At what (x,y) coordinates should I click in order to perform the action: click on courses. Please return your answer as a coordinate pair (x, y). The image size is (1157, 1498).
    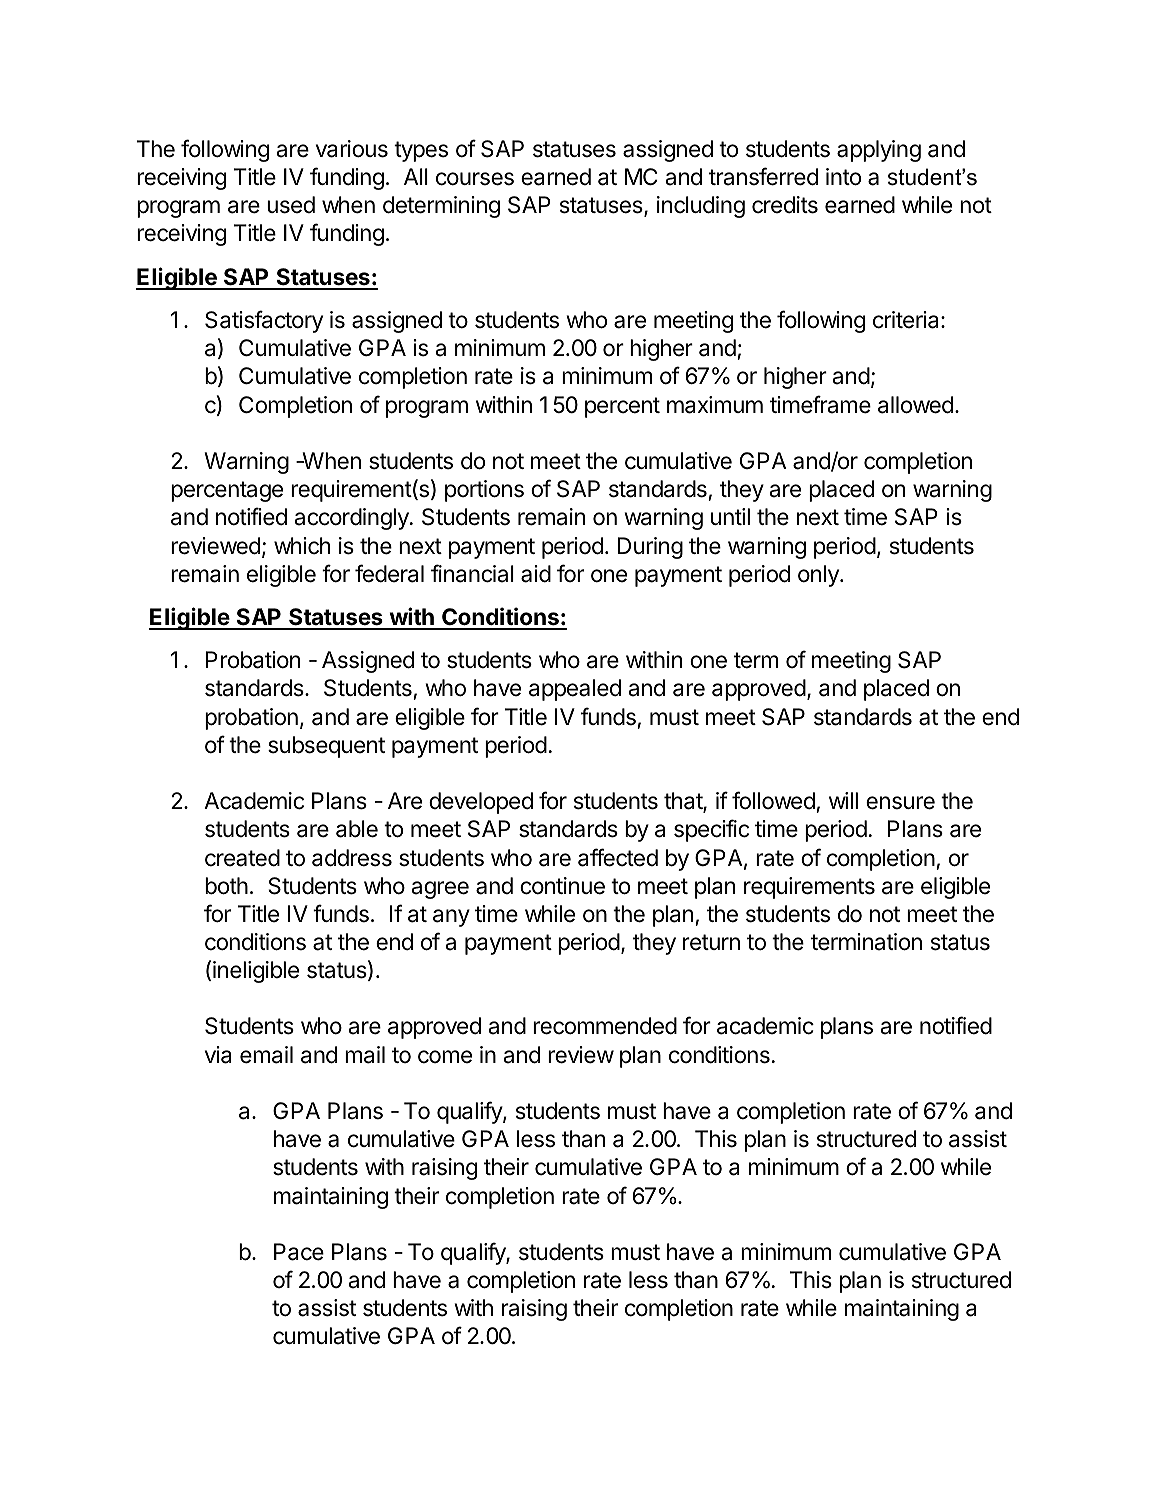
    Looking at the image, I should click on (475, 179).
